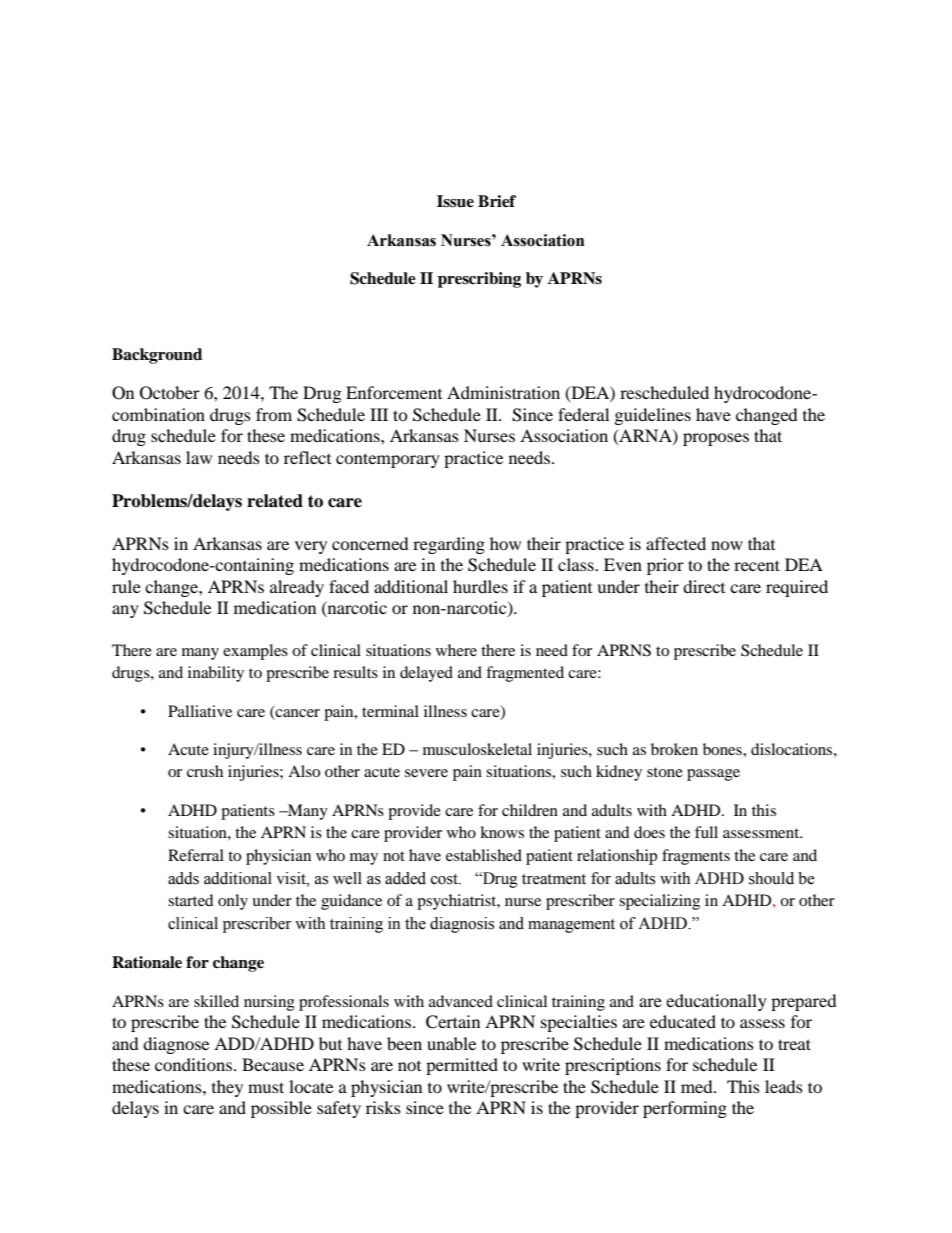 This screenshot has width=952, height=1233. I want to click on regarding, so click(449, 545).
